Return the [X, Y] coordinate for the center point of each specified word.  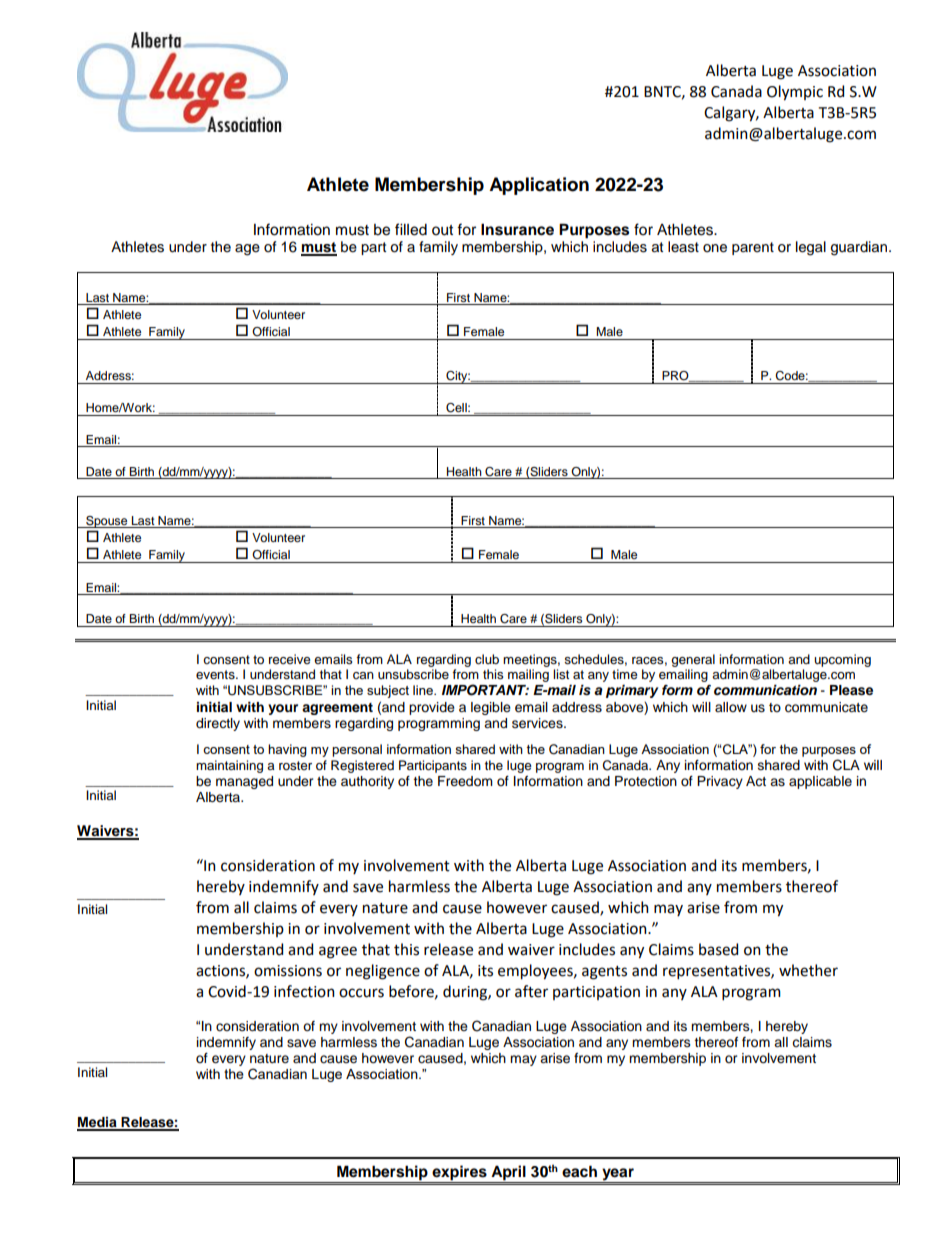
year [618, 1175]
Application [539, 186]
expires [459, 1174]
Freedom [465, 781]
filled [411, 229]
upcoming [842, 660]
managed [244, 782]
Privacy [720, 782]
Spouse [107, 522]
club [487, 659]
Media [98, 1123]
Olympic [795, 93]
